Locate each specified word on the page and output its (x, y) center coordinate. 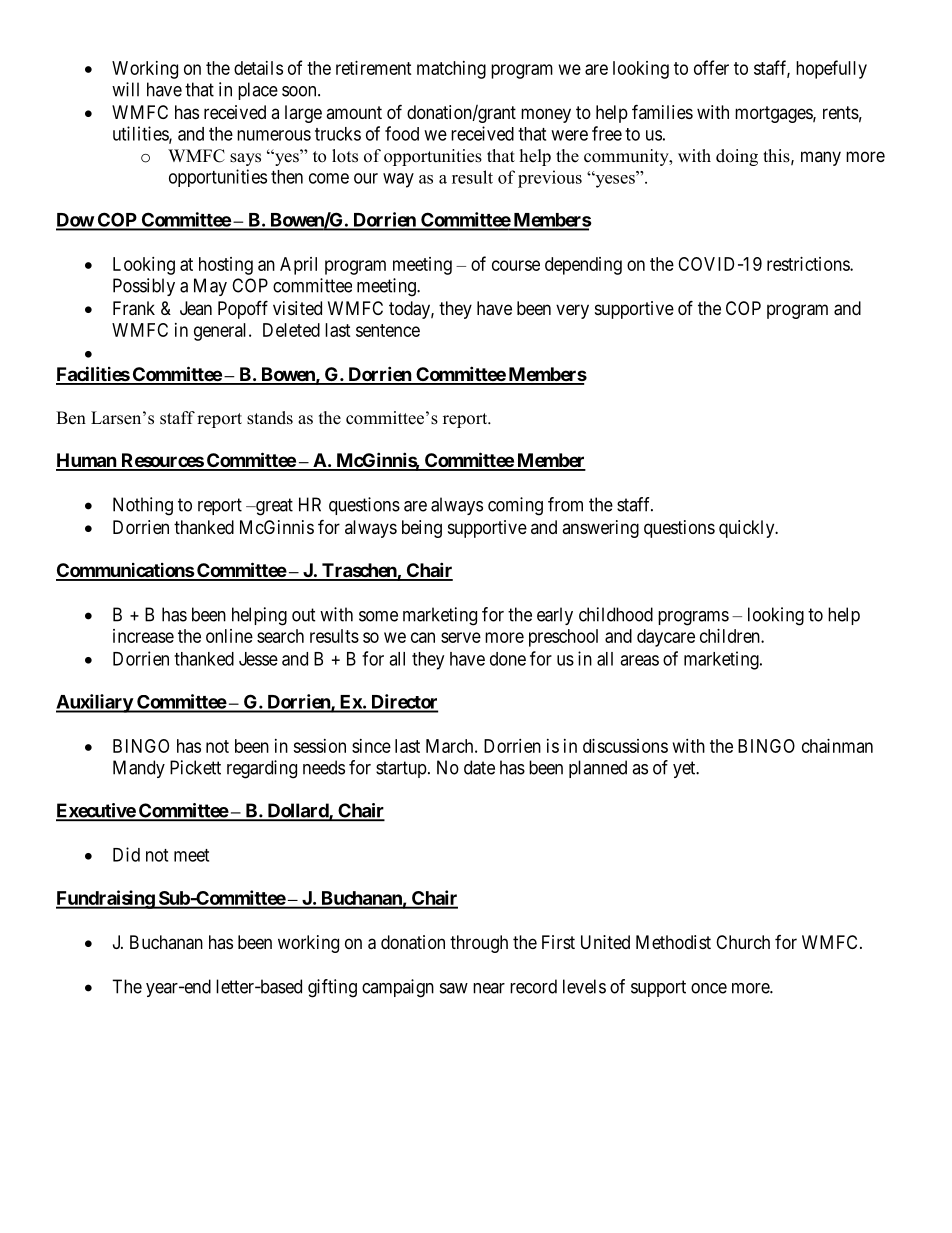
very (572, 311)
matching (451, 70)
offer (711, 67)
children (731, 636)
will (125, 89)
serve (461, 637)
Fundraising (106, 899)
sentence (388, 330)
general (222, 332)
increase (143, 636)
